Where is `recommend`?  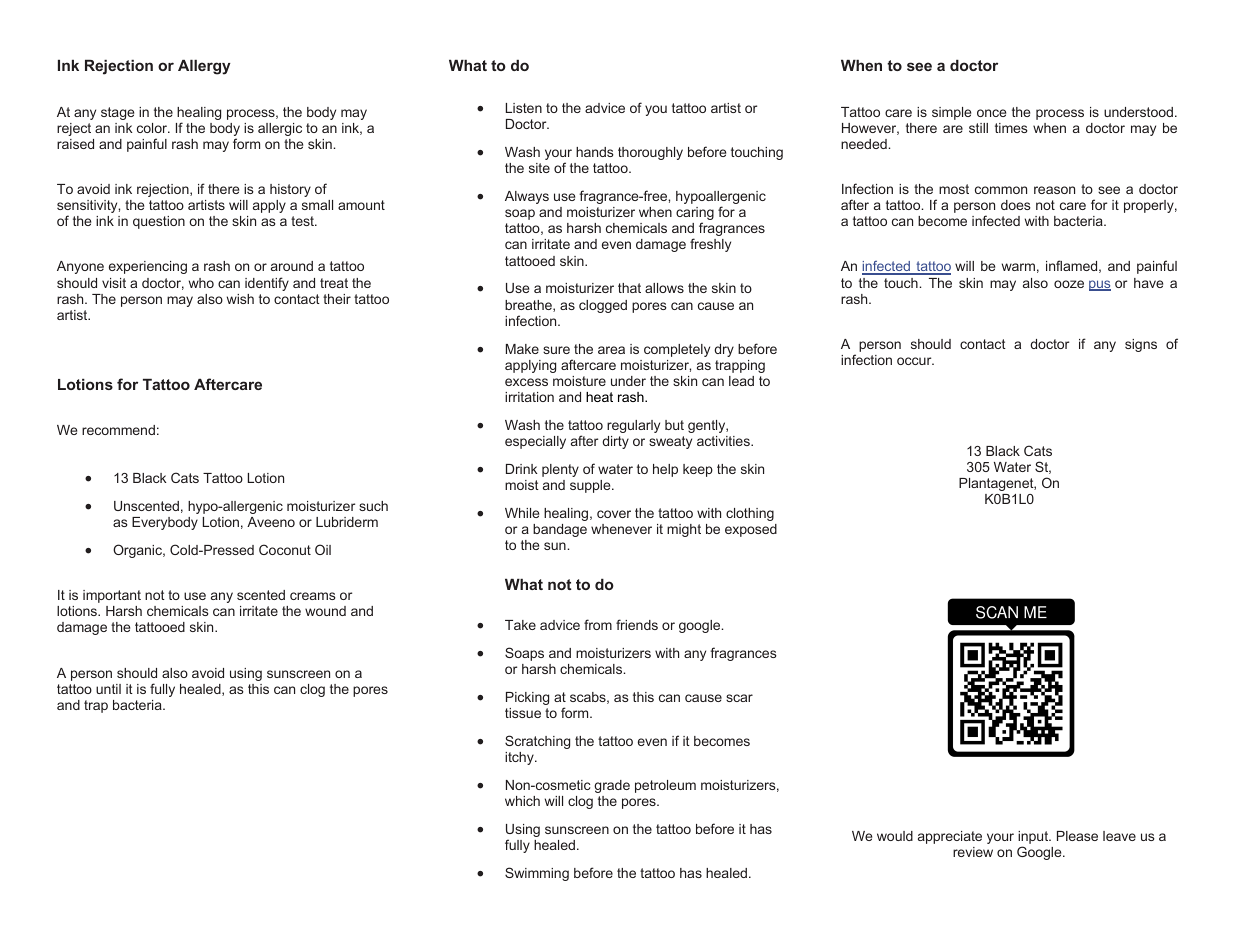 recommend is located at coordinates (118, 430).
